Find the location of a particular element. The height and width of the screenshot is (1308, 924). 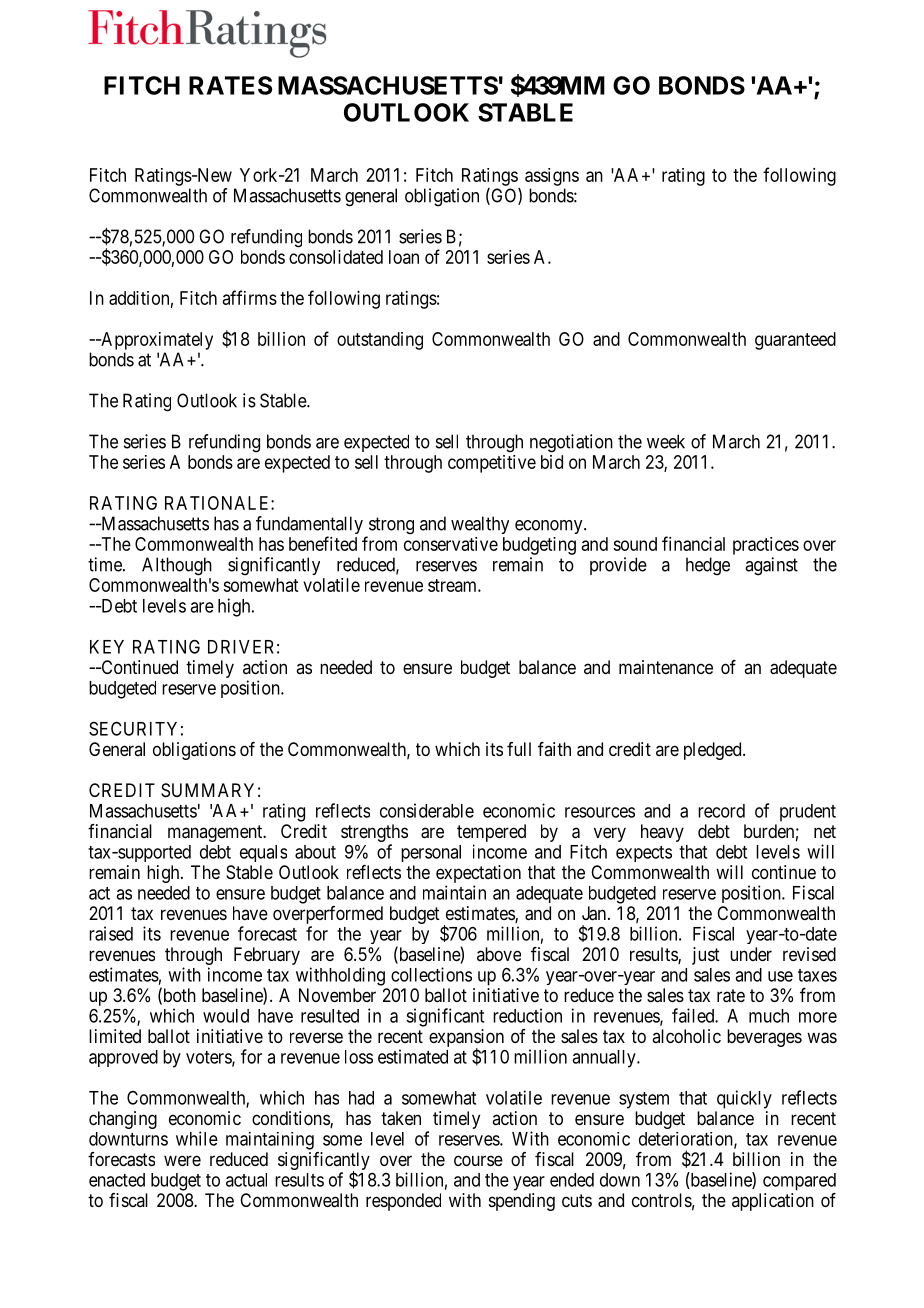

assigns is located at coordinates (552, 177).
